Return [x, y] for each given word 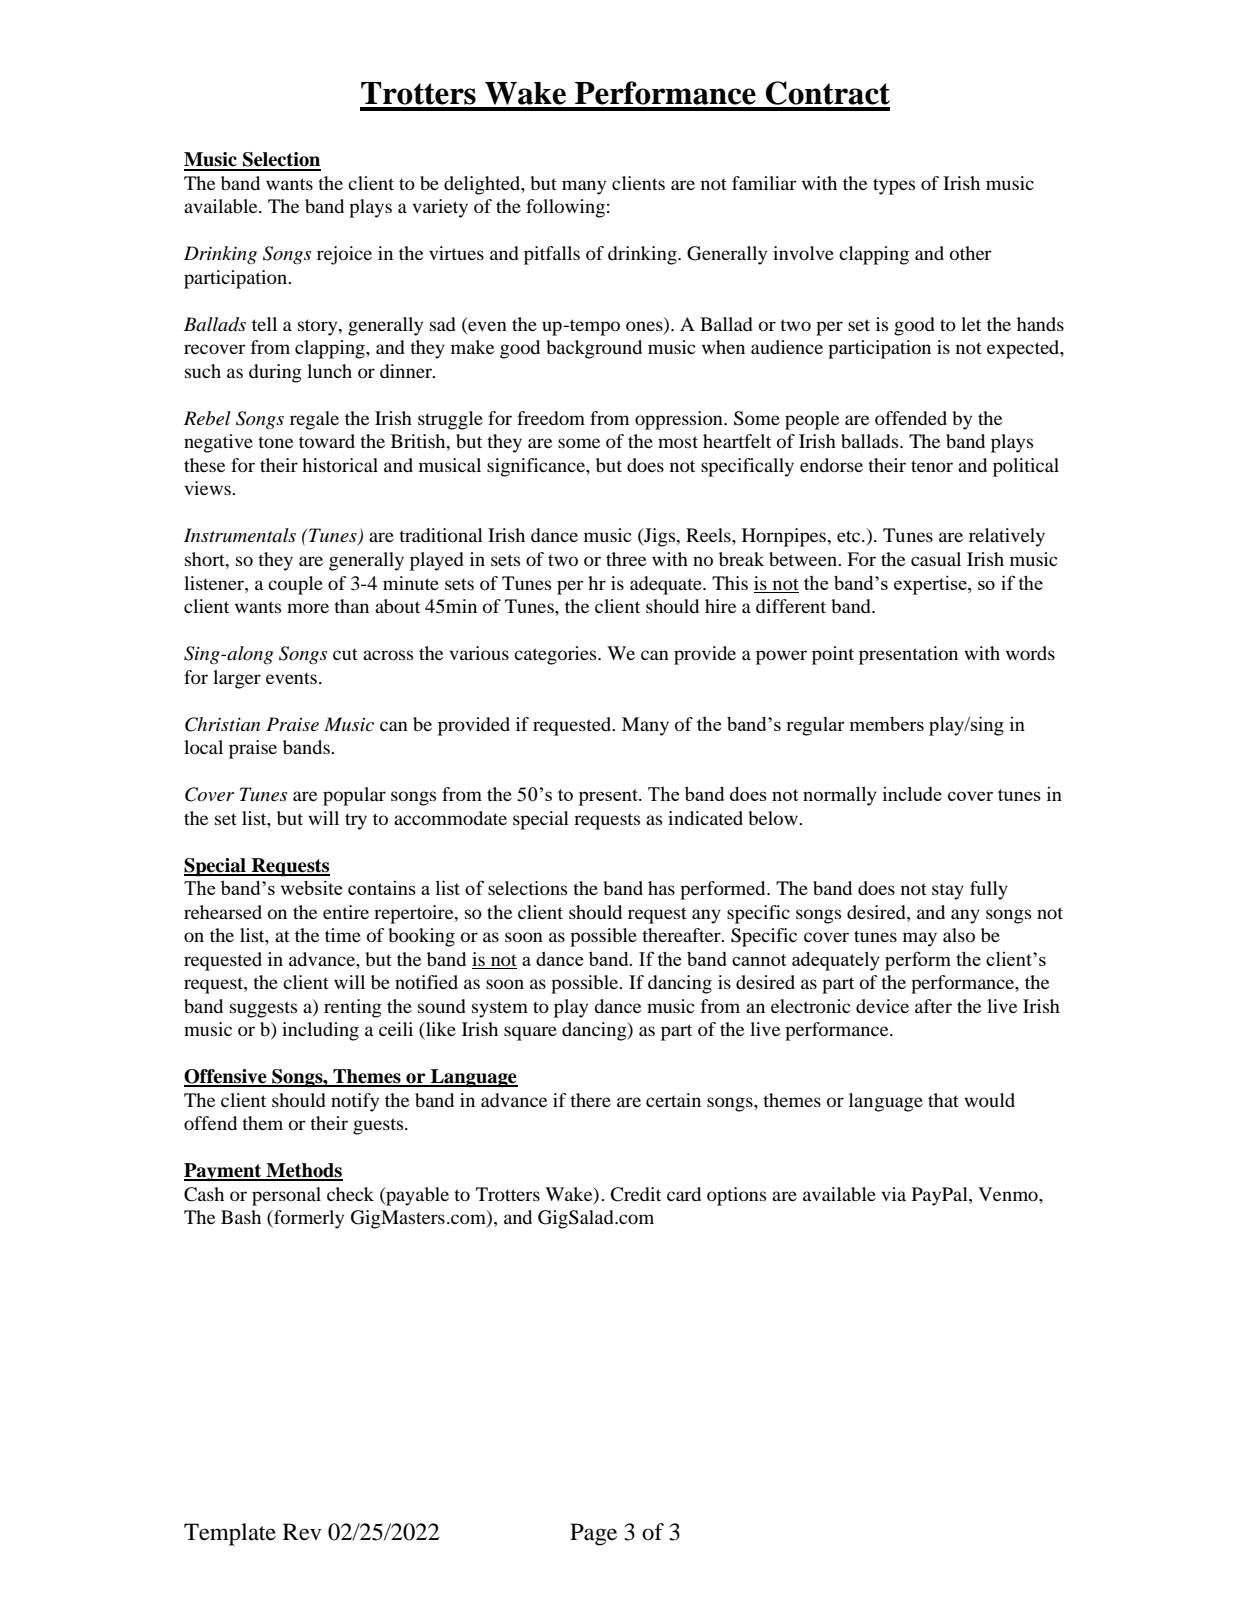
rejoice [344, 255]
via [893, 1194]
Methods [303, 1171]
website [311, 887]
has [661, 888]
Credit [636, 1194]
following [565, 208]
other [971, 253]
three [626, 559]
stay [948, 891]
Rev [302, 1532]
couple [295, 585]
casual [936, 559]
